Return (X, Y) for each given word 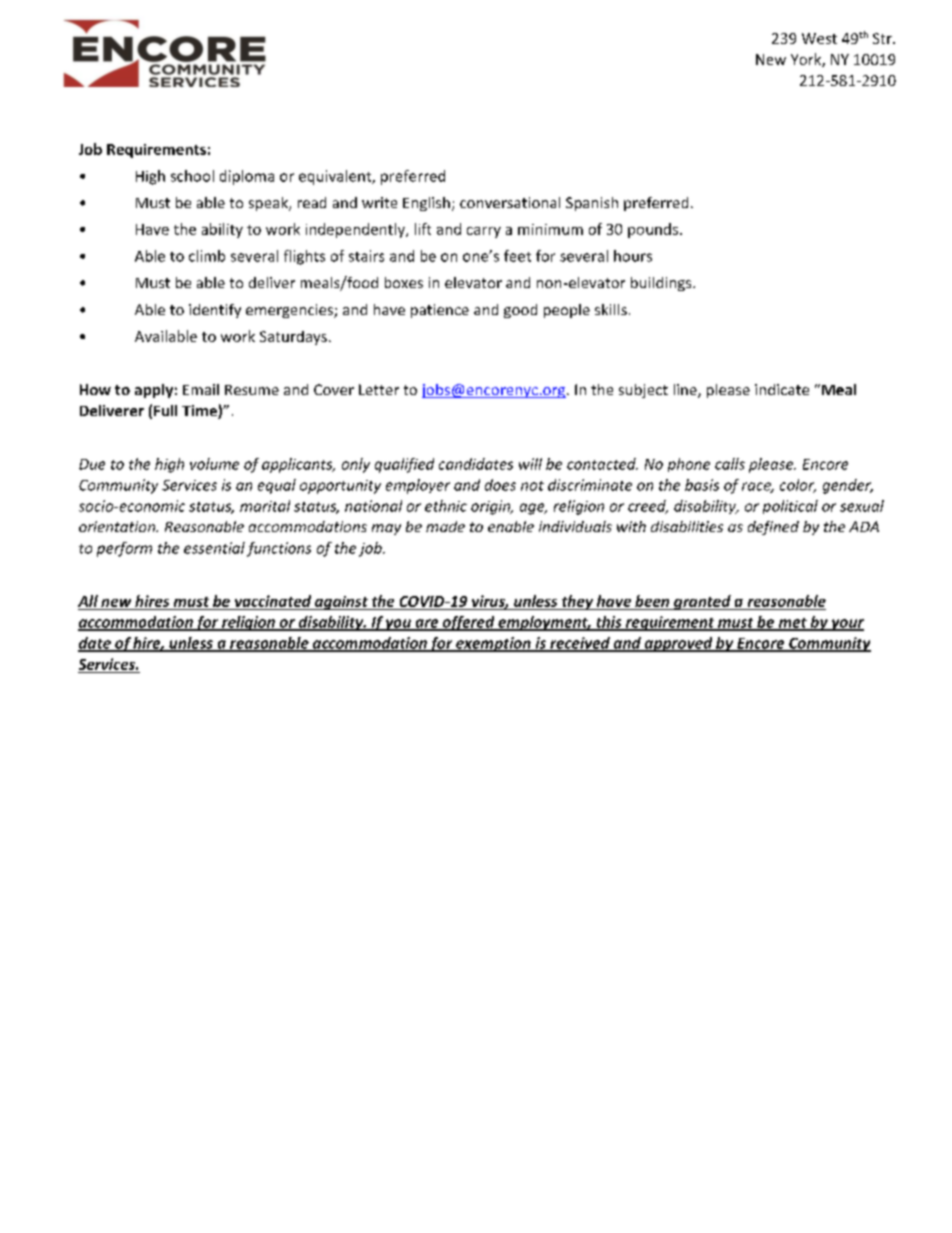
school (192, 176)
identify (215, 311)
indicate (782, 389)
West (819, 38)
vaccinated (273, 601)
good (520, 311)
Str (883, 38)
